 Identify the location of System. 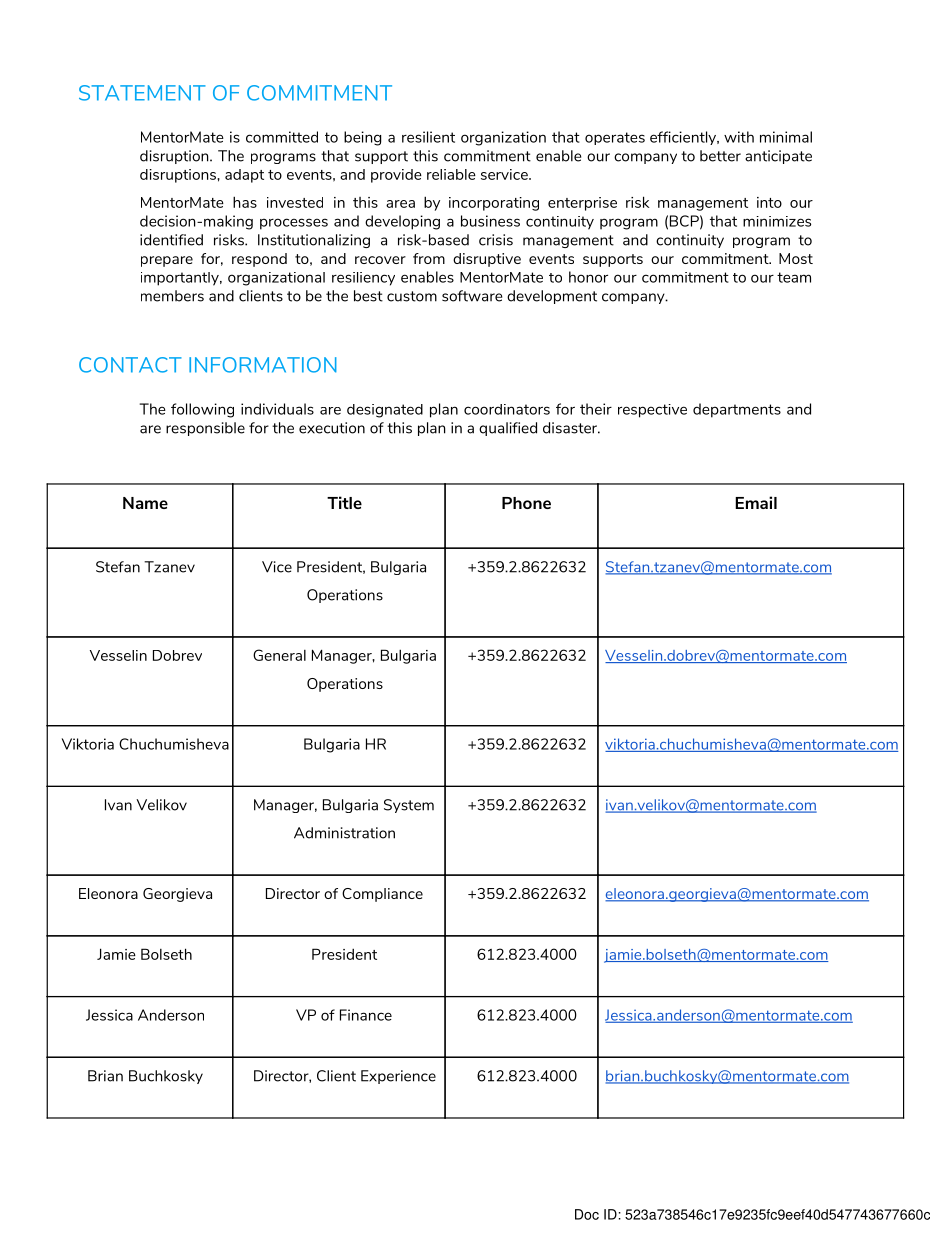
(409, 806).
